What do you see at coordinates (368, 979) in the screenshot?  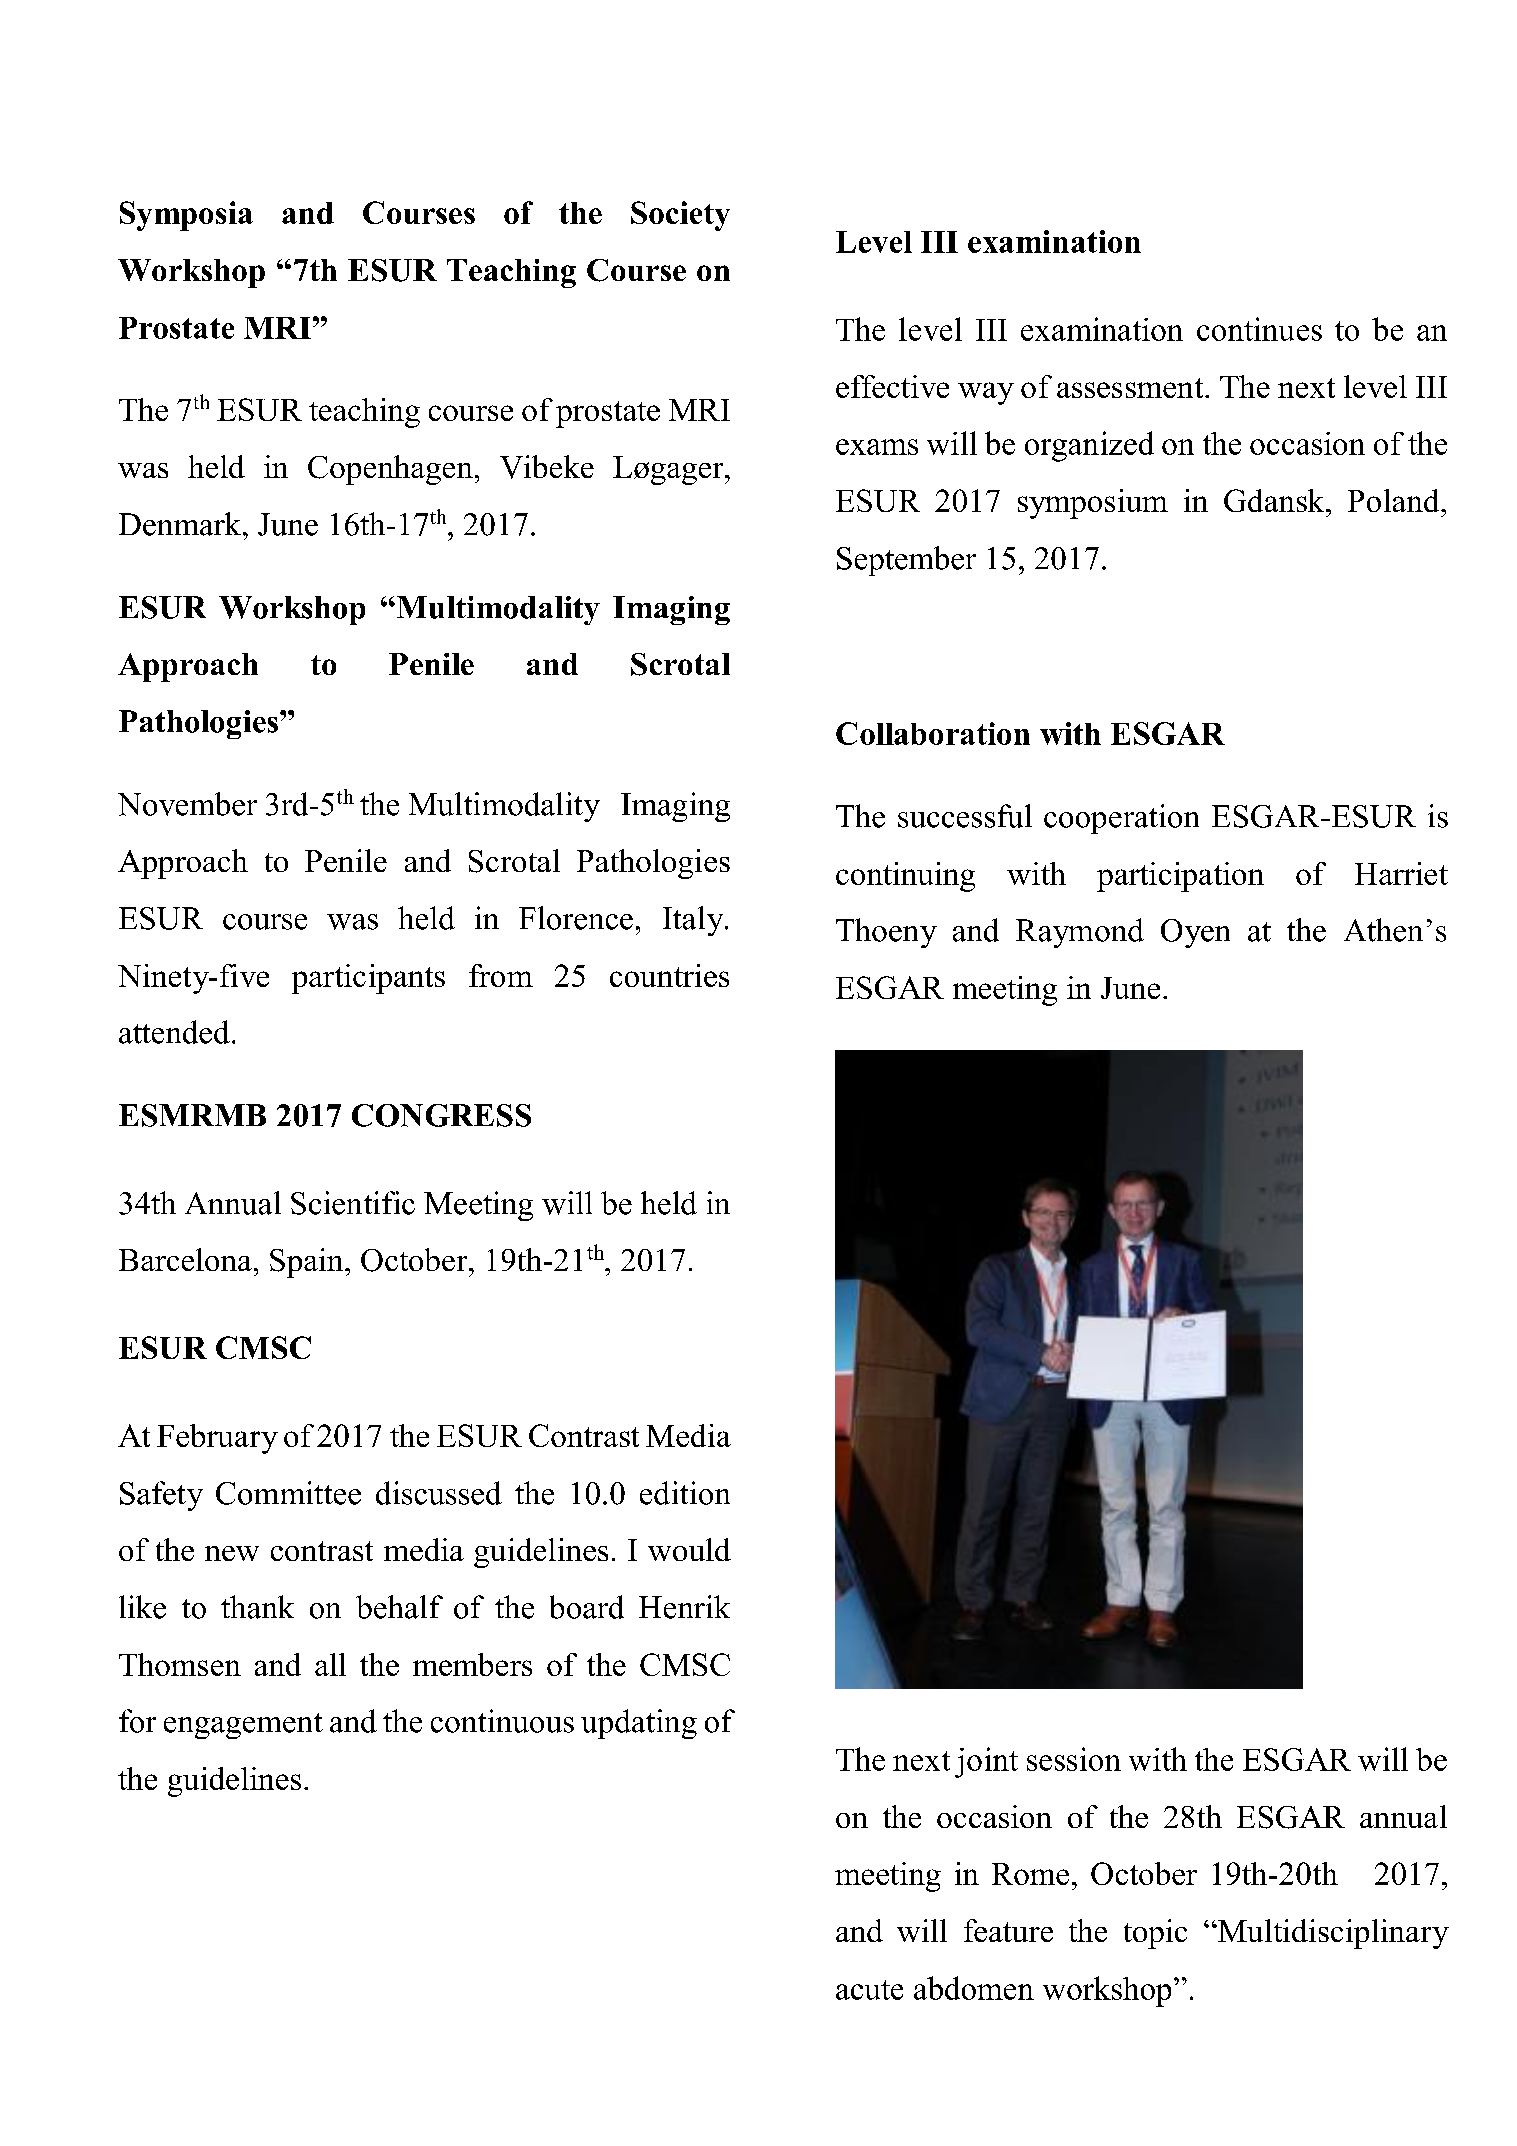 I see `participants` at bounding box center [368, 979].
